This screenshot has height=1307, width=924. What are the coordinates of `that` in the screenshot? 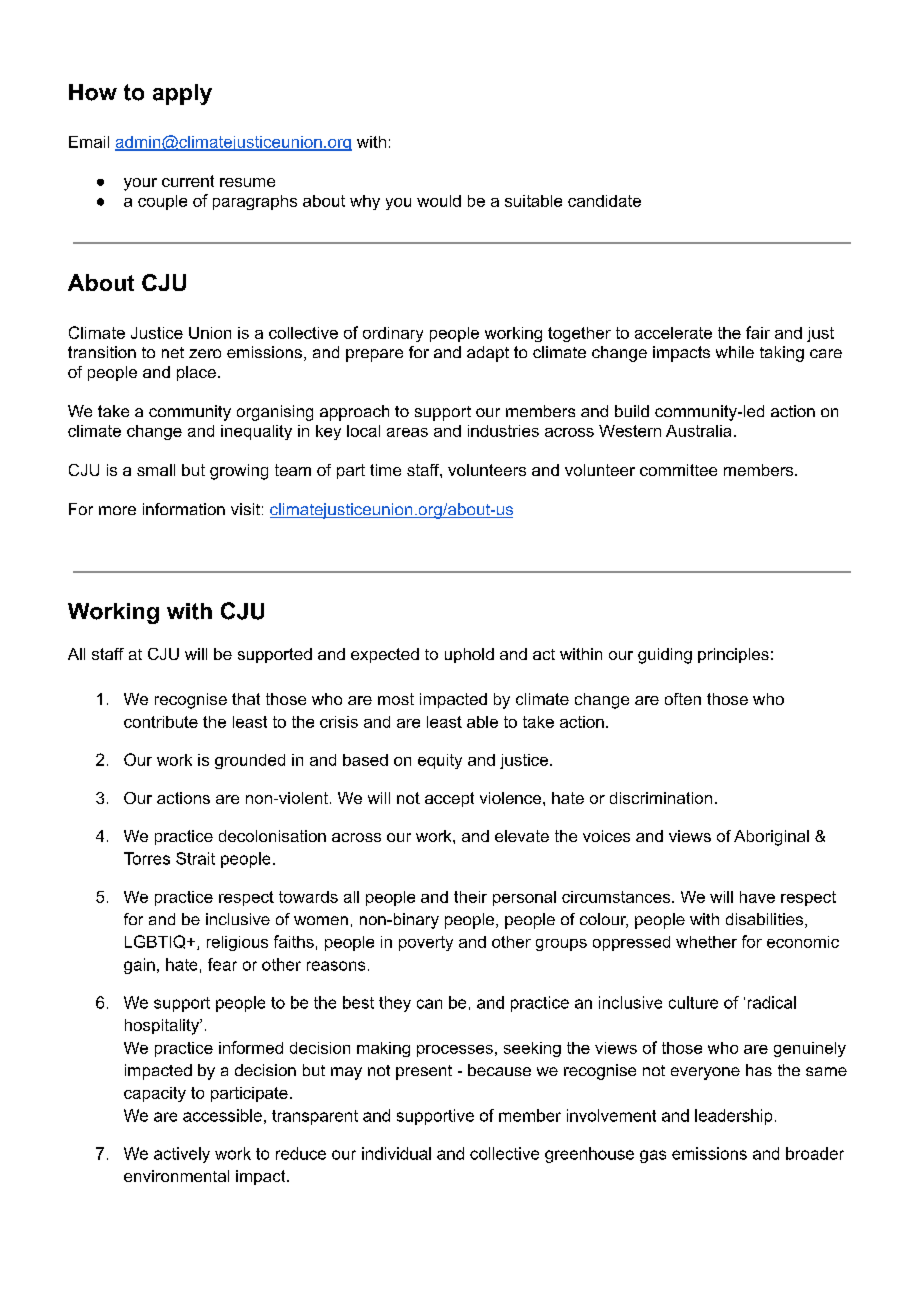 It's located at (246, 699).
